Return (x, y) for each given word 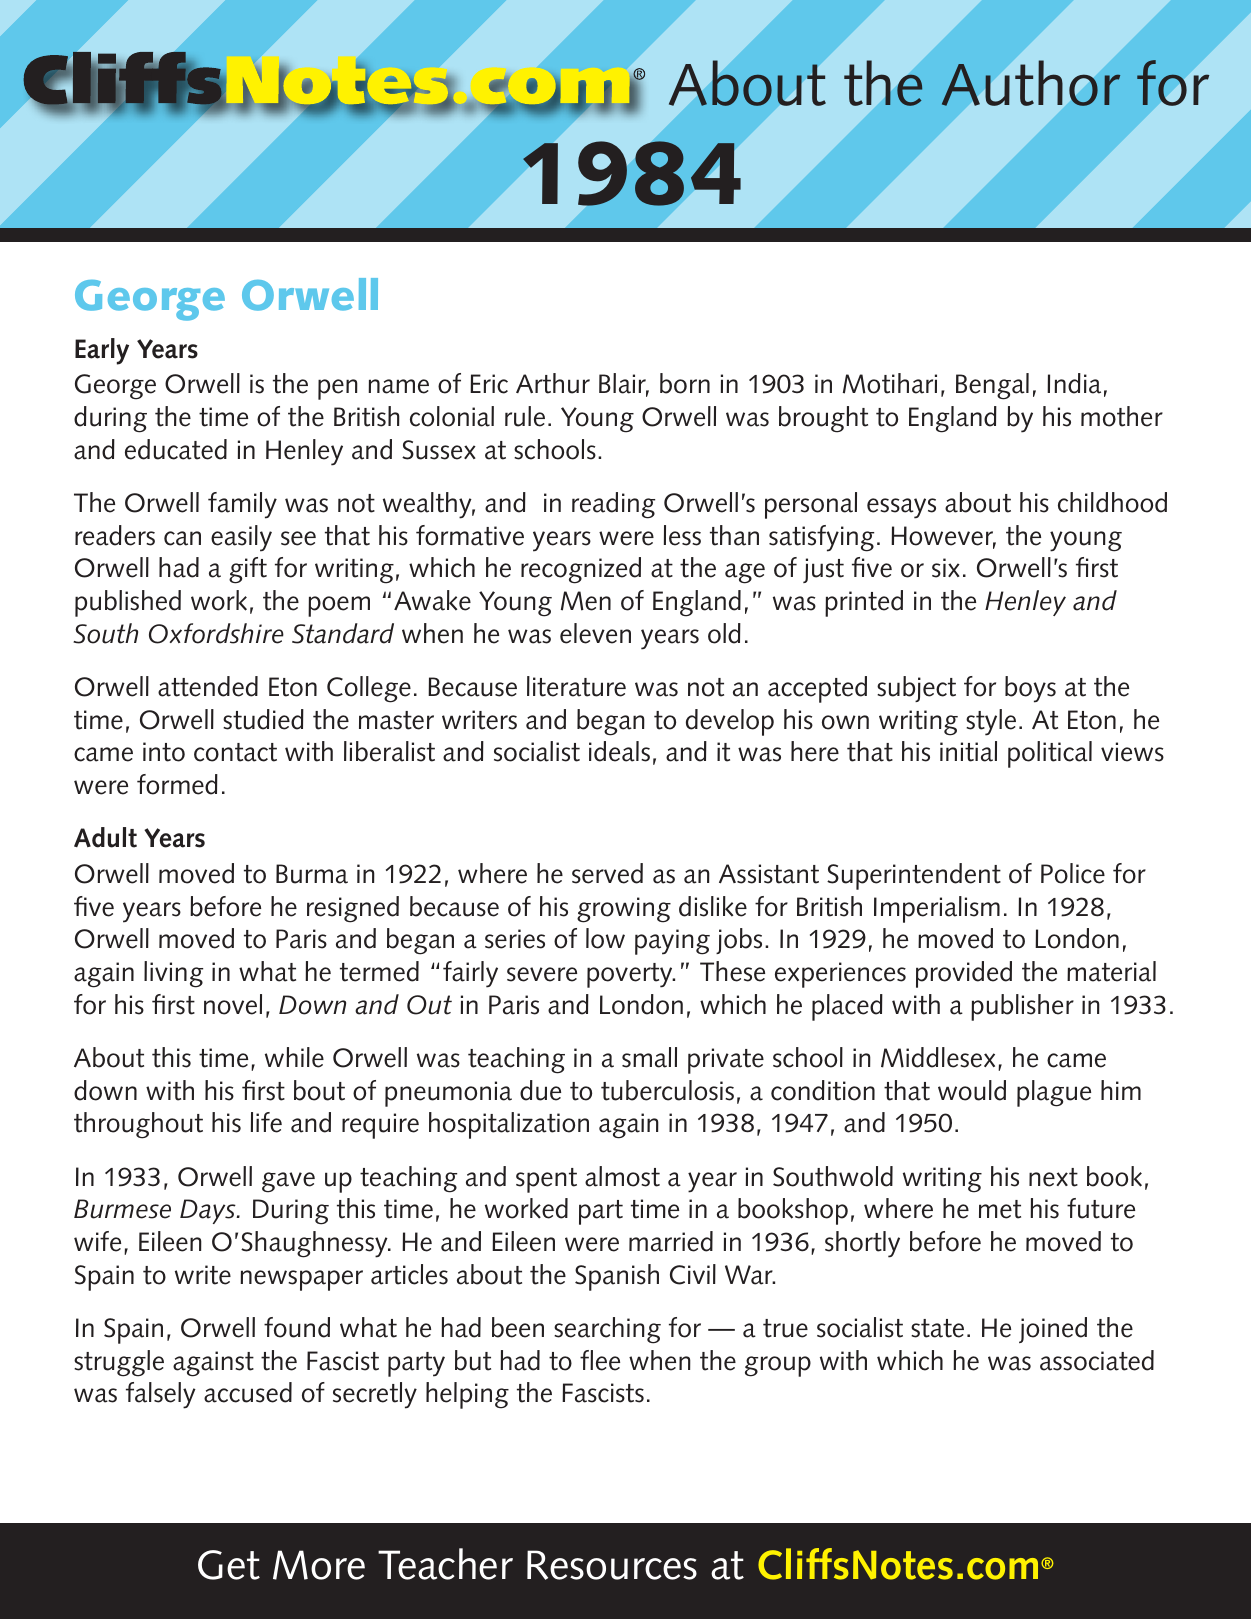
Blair (624, 385)
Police (1073, 873)
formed (177, 784)
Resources (612, 1565)
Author (1031, 83)
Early (102, 351)
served (607, 873)
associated (1097, 1360)
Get (229, 1565)
